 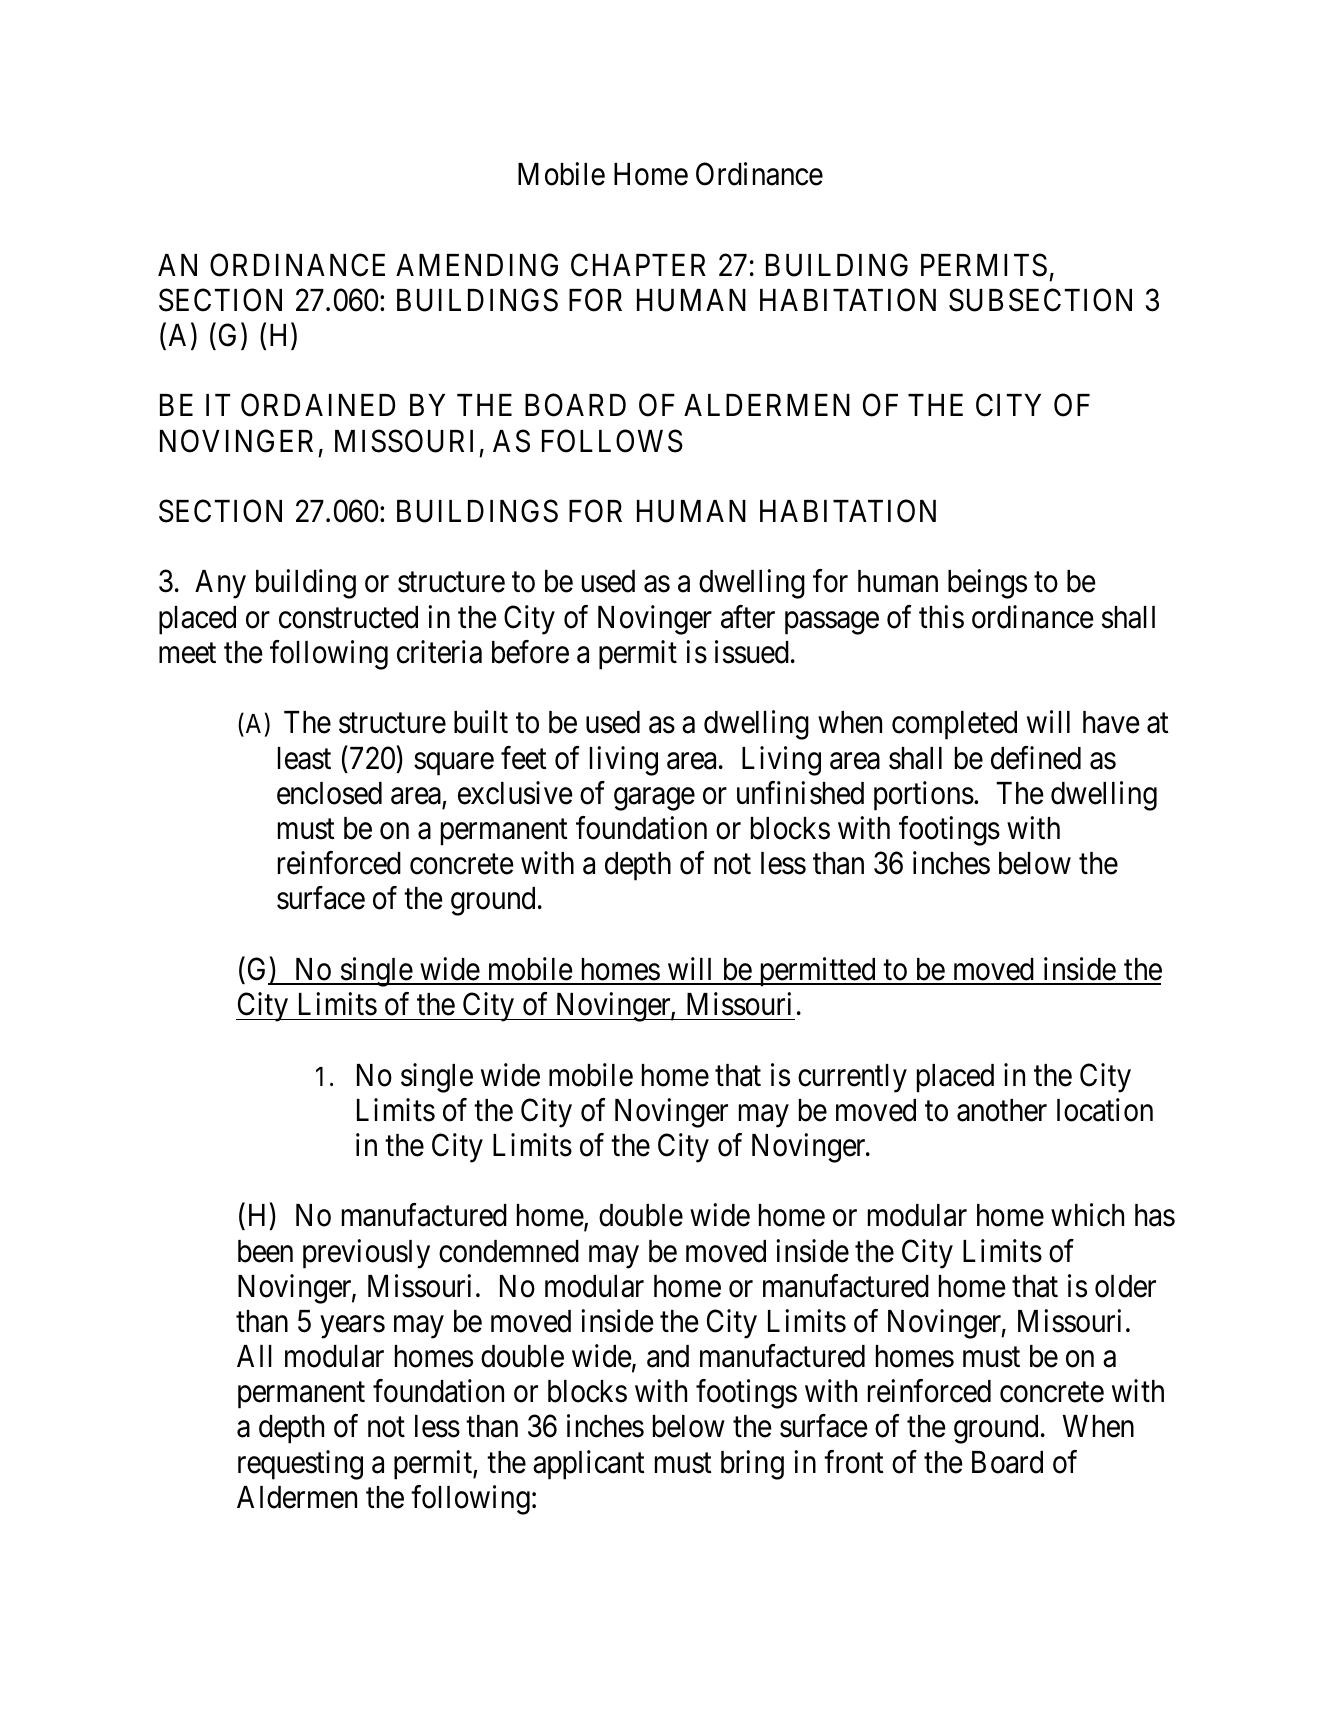 What do you see at coordinates (589, 1465) in the document?
I see `applicant` at bounding box center [589, 1465].
